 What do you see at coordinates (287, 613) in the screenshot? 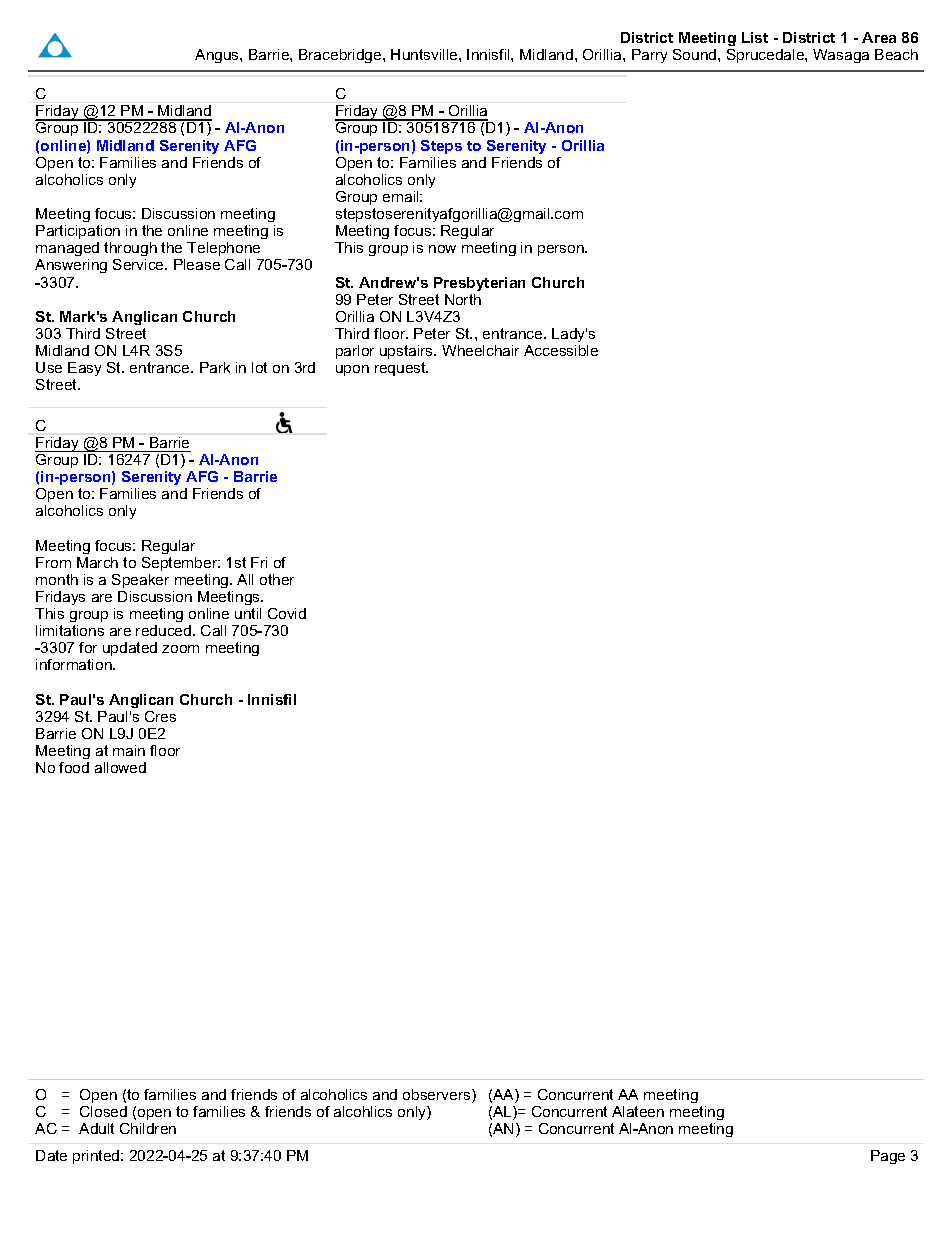
I see `Covid` at bounding box center [287, 613].
